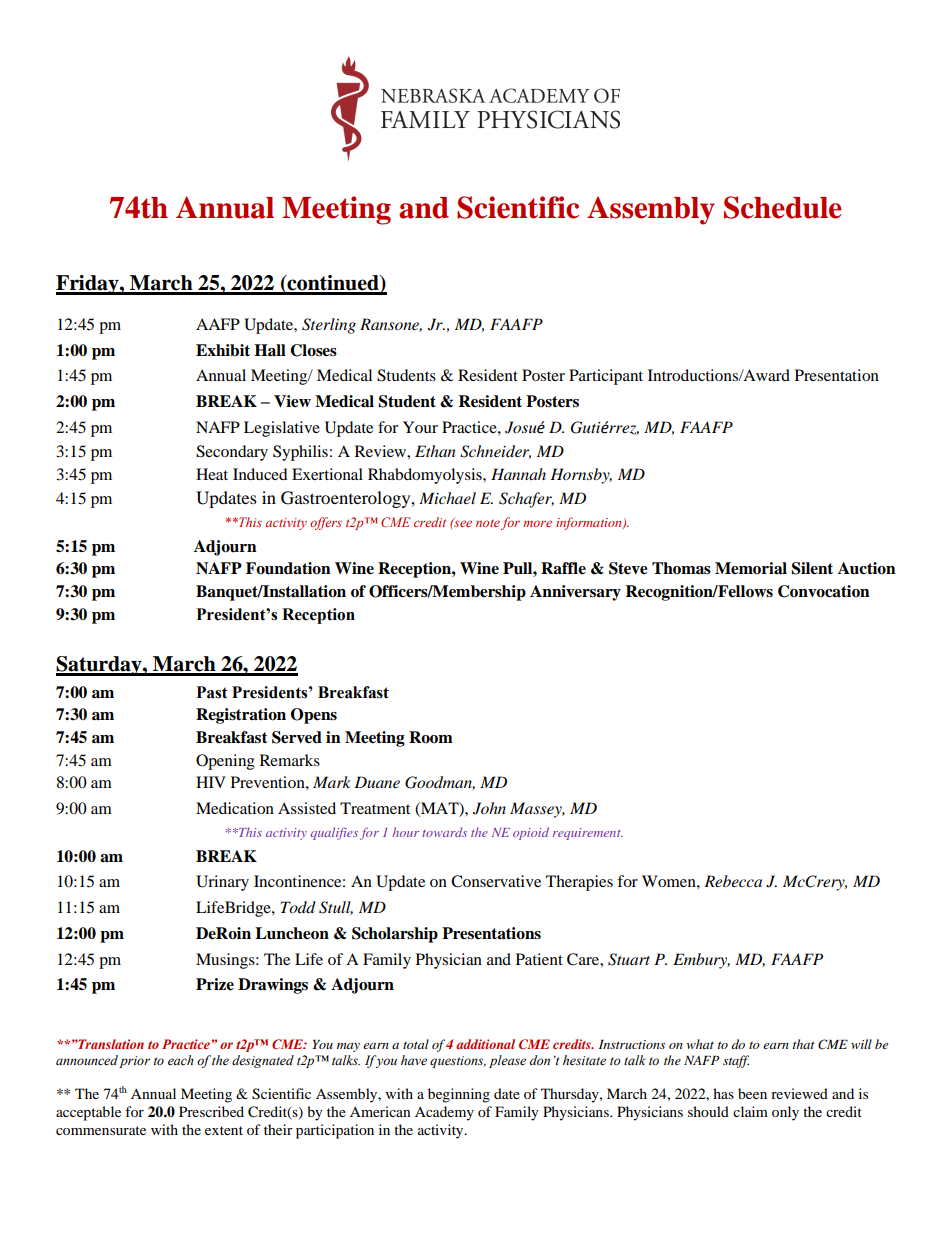  I want to click on Schedule, so click(783, 207).
